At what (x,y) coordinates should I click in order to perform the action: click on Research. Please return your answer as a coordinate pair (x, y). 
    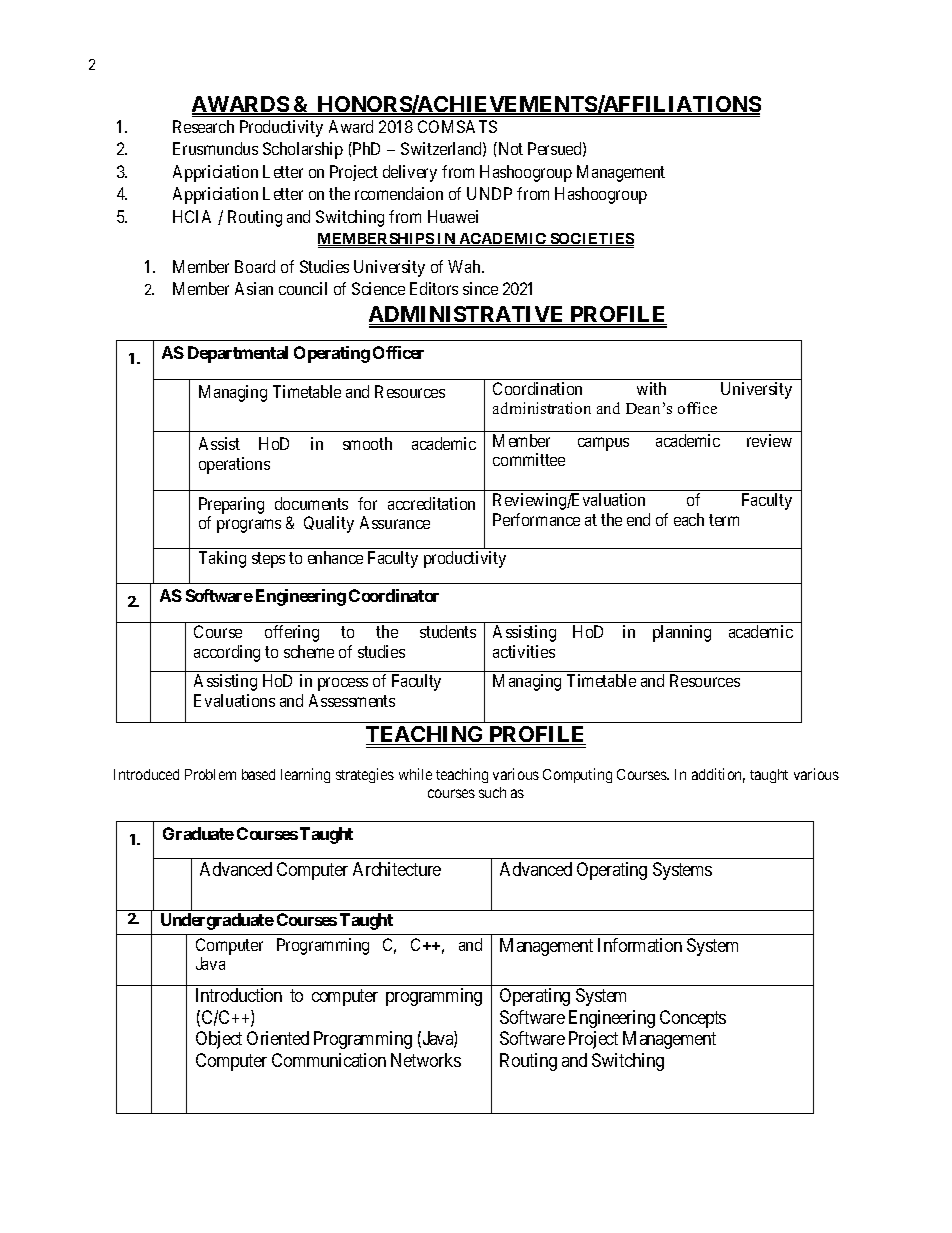
    Looking at the image, I should click on (203, 126).
